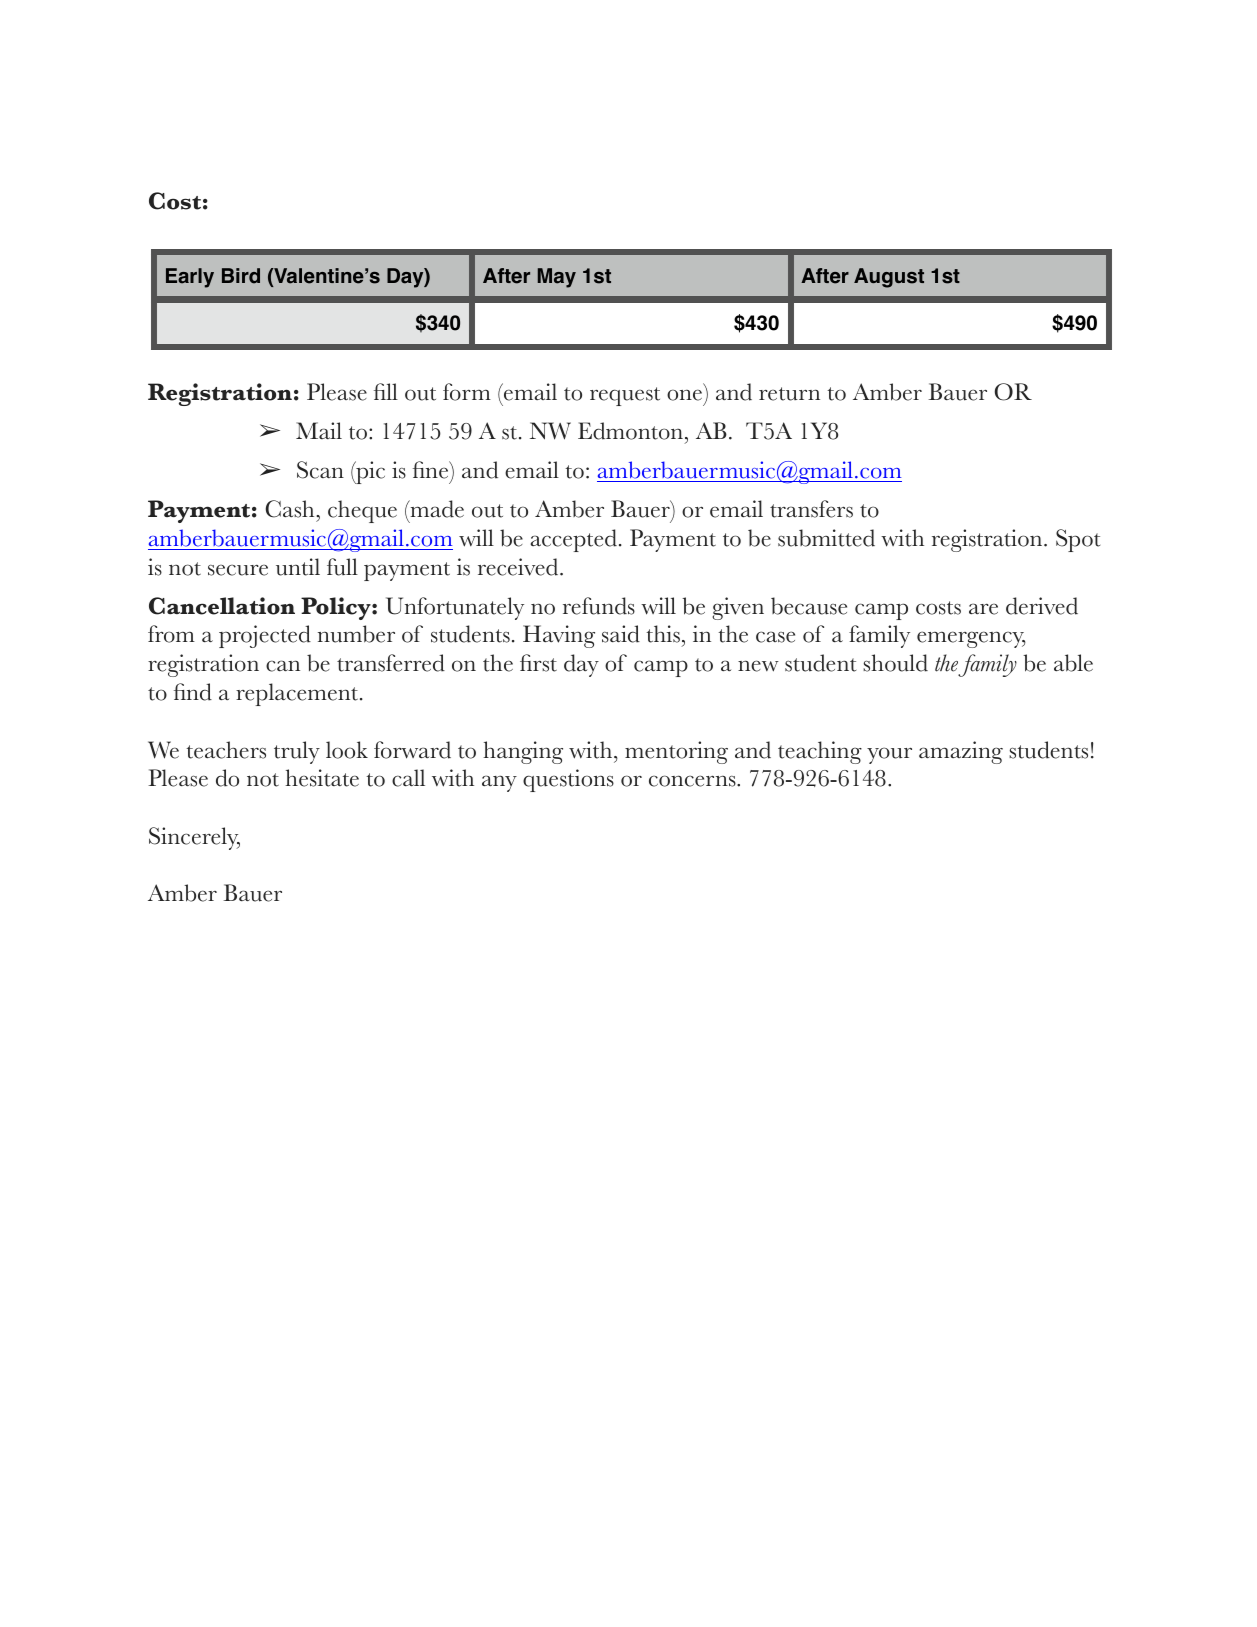  I want to click on transfers, so click(811, 509).
